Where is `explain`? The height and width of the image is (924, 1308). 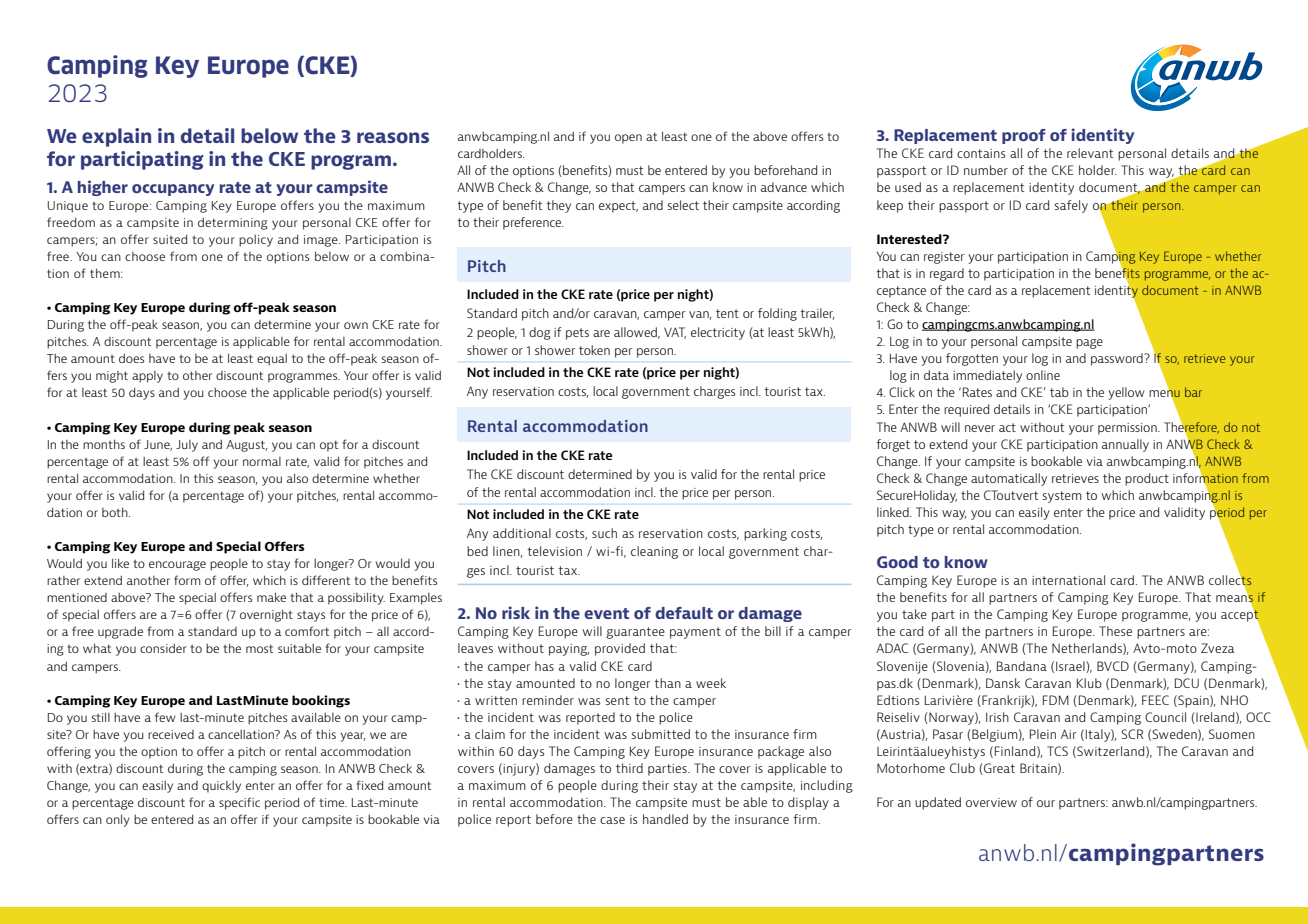
explain is located at coordinates (116, 137).
